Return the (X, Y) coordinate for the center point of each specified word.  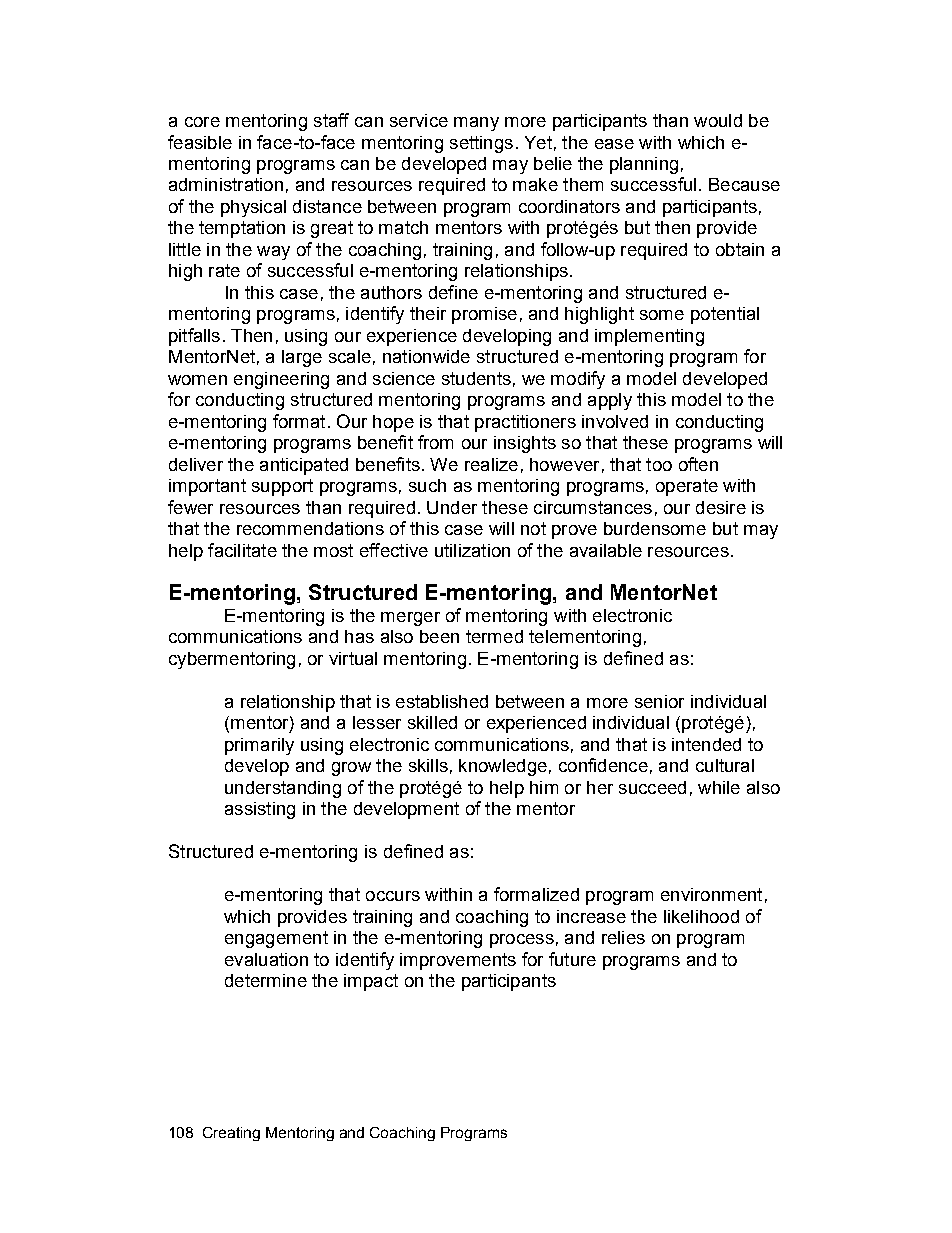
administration (226, 184)
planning (644, 165)
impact (371, 982)
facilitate (242, 550)
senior (659, 701)
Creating (231, 1134)
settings (481, 144)
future (572, 959)
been (439, 636)
